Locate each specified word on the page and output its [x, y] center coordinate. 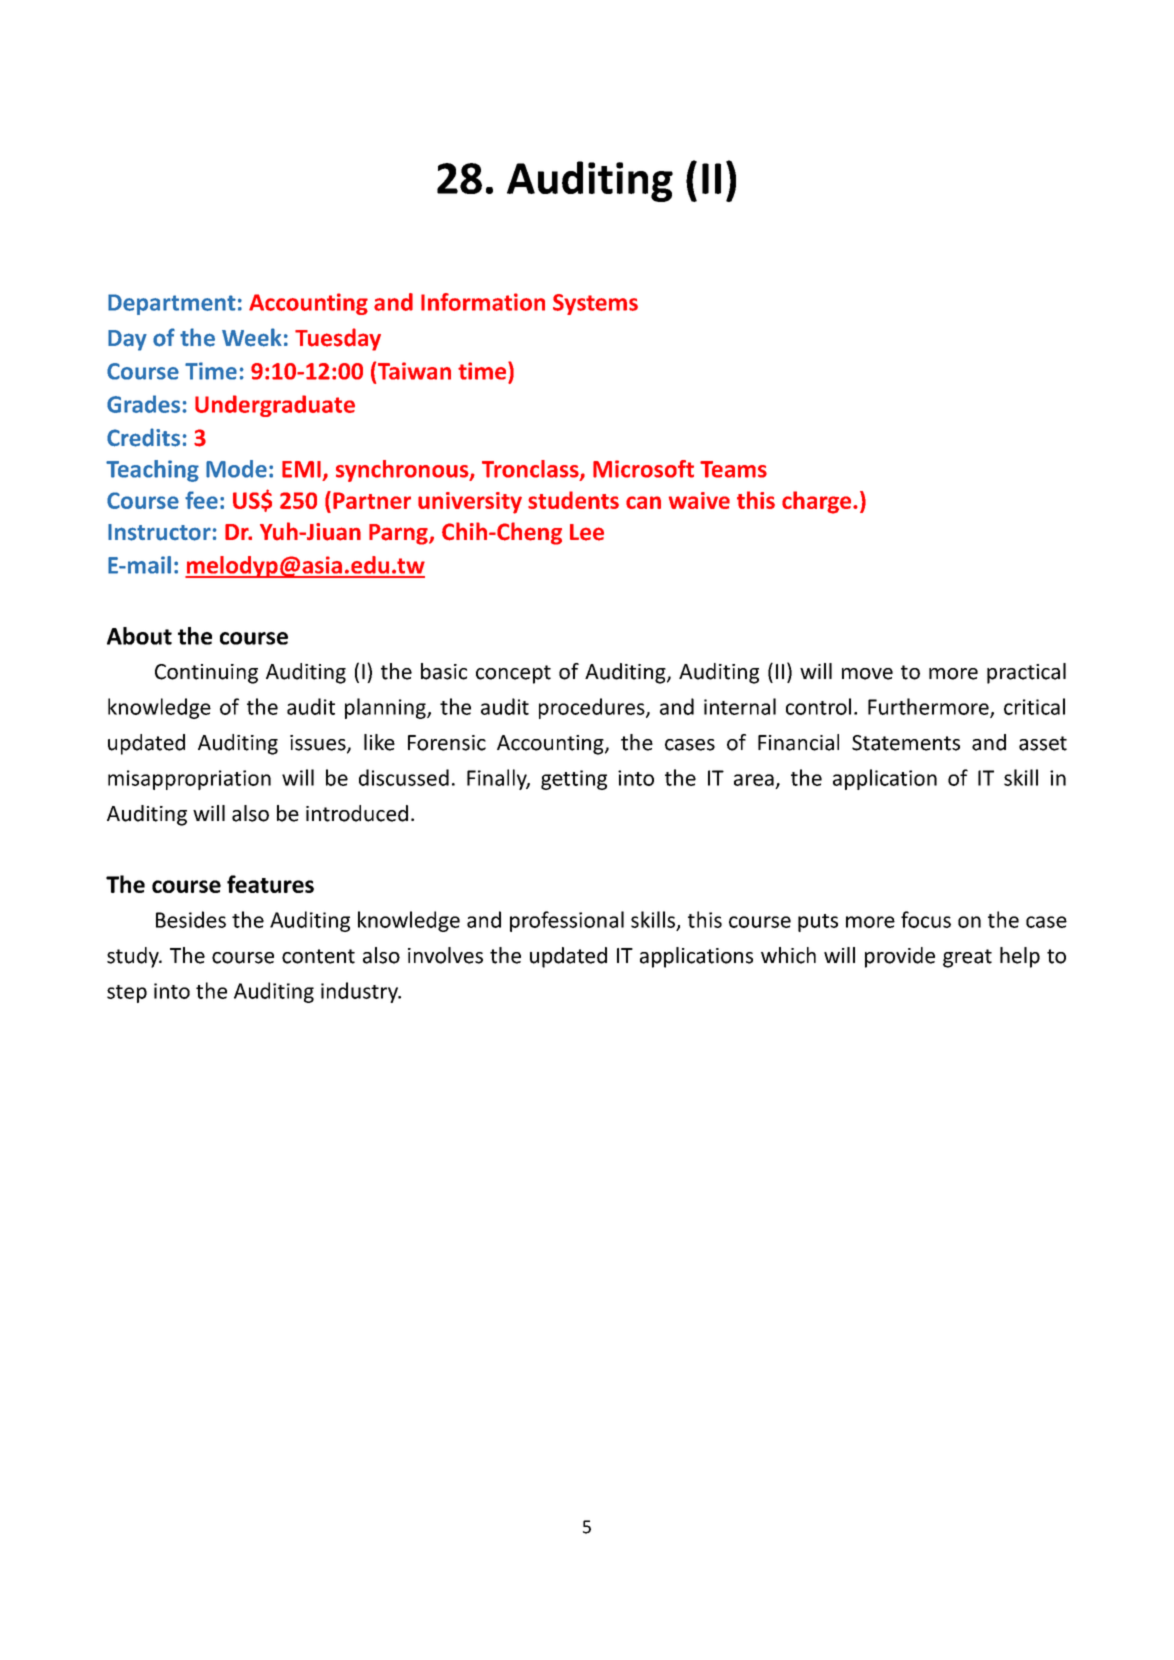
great [967, 958]
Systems [595, 304]
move [867, 674]
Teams [733, 469]
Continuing [206, 674]
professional [567, 921]
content [318, 956]
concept [513, 674]
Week [252, 337]
